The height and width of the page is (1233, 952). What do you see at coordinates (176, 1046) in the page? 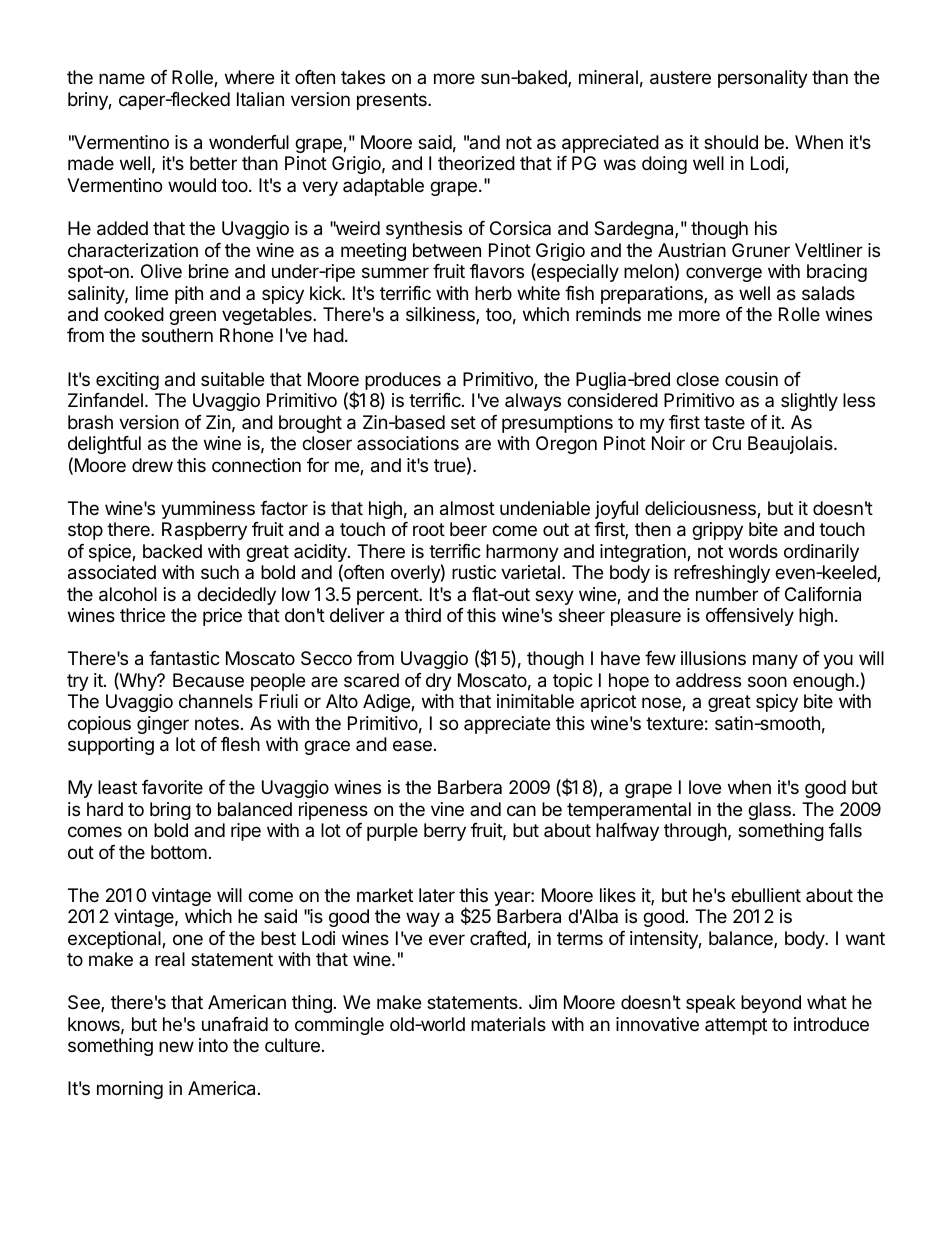
I see `new` at bounding box center [176, 1046].
